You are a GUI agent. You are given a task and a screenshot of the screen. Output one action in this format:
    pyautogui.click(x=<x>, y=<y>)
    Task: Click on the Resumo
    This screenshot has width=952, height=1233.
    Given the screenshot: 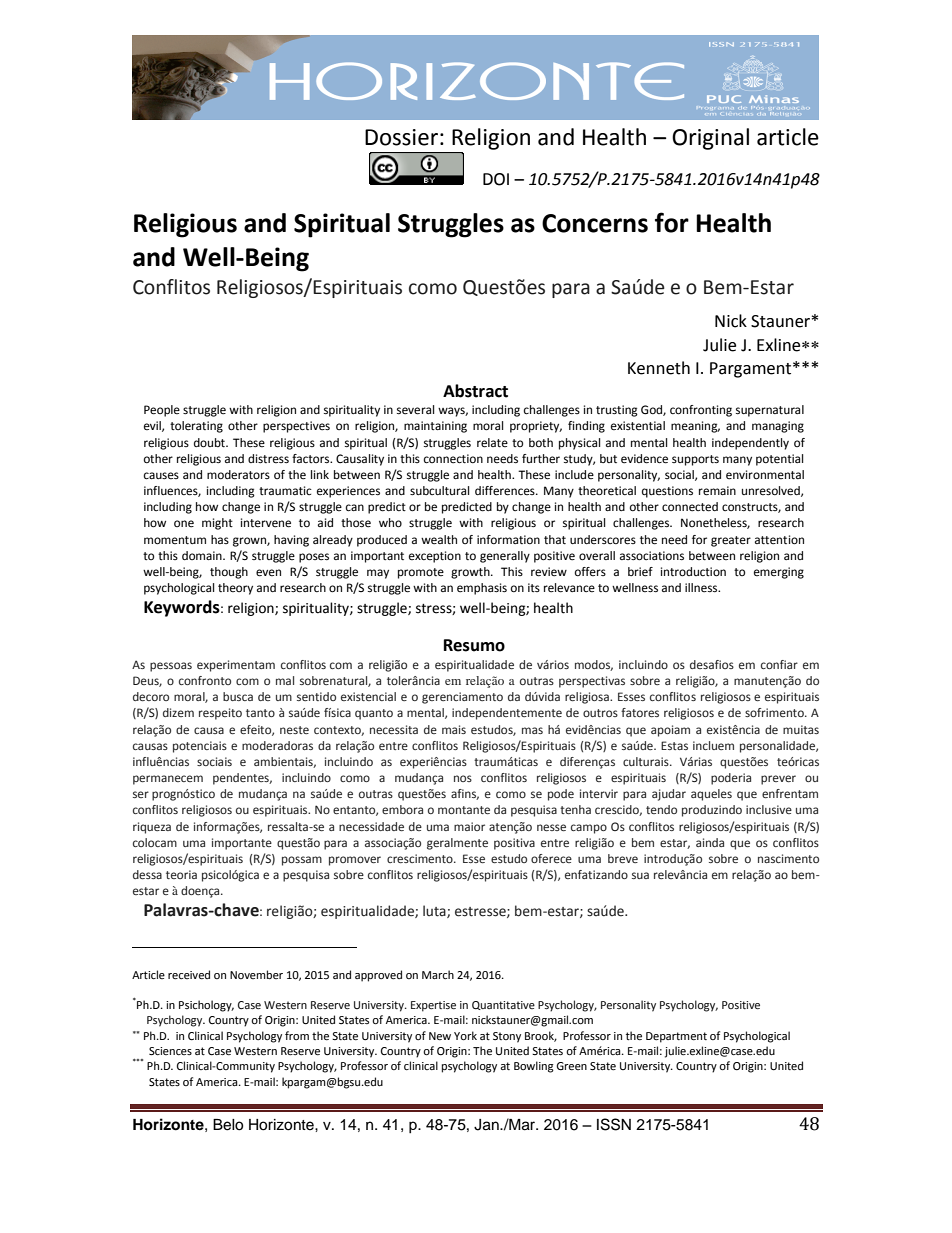 What is the action you would take?
    pyautogui.click(x=474, y=645)
